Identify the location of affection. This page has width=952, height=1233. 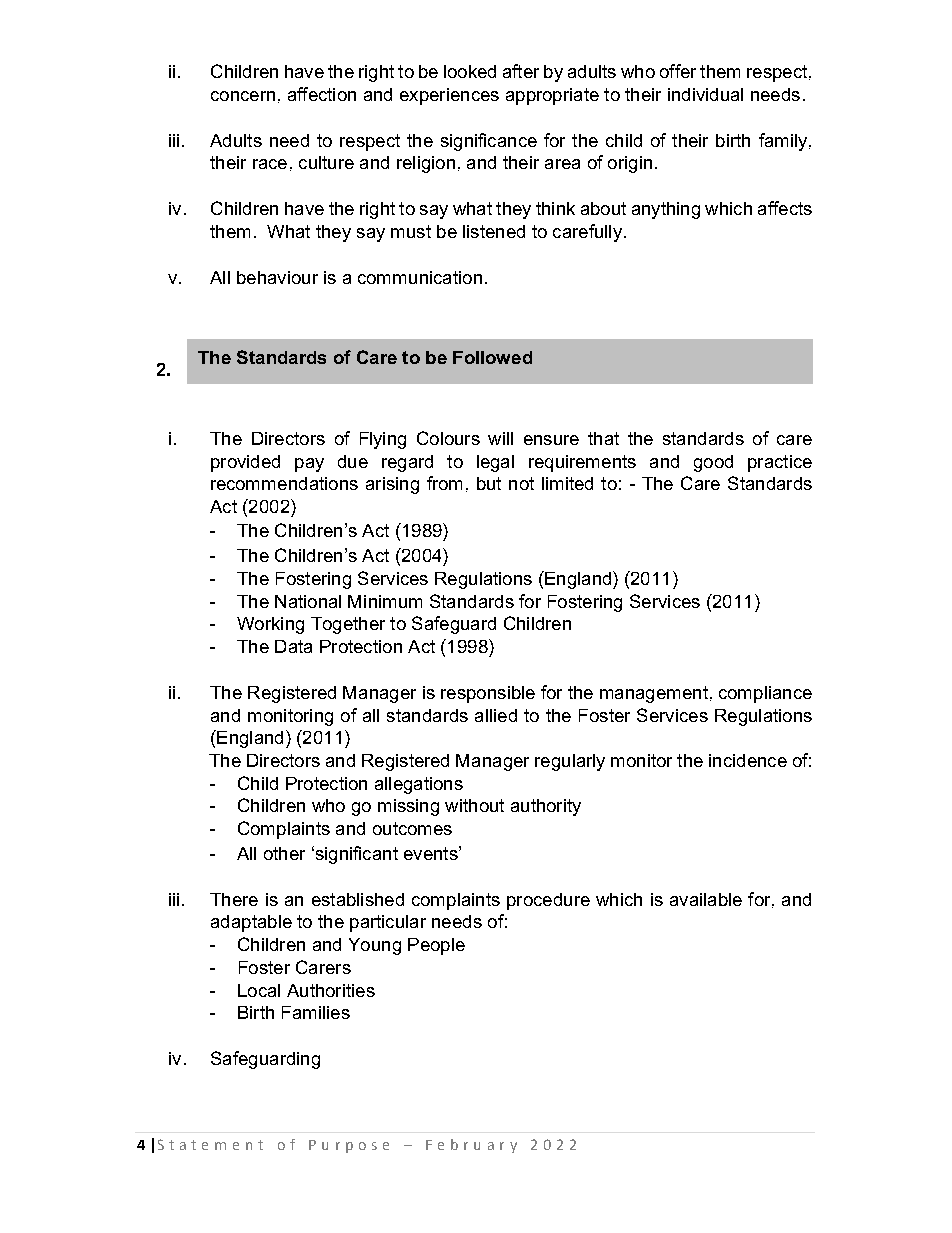
(322, 94).
